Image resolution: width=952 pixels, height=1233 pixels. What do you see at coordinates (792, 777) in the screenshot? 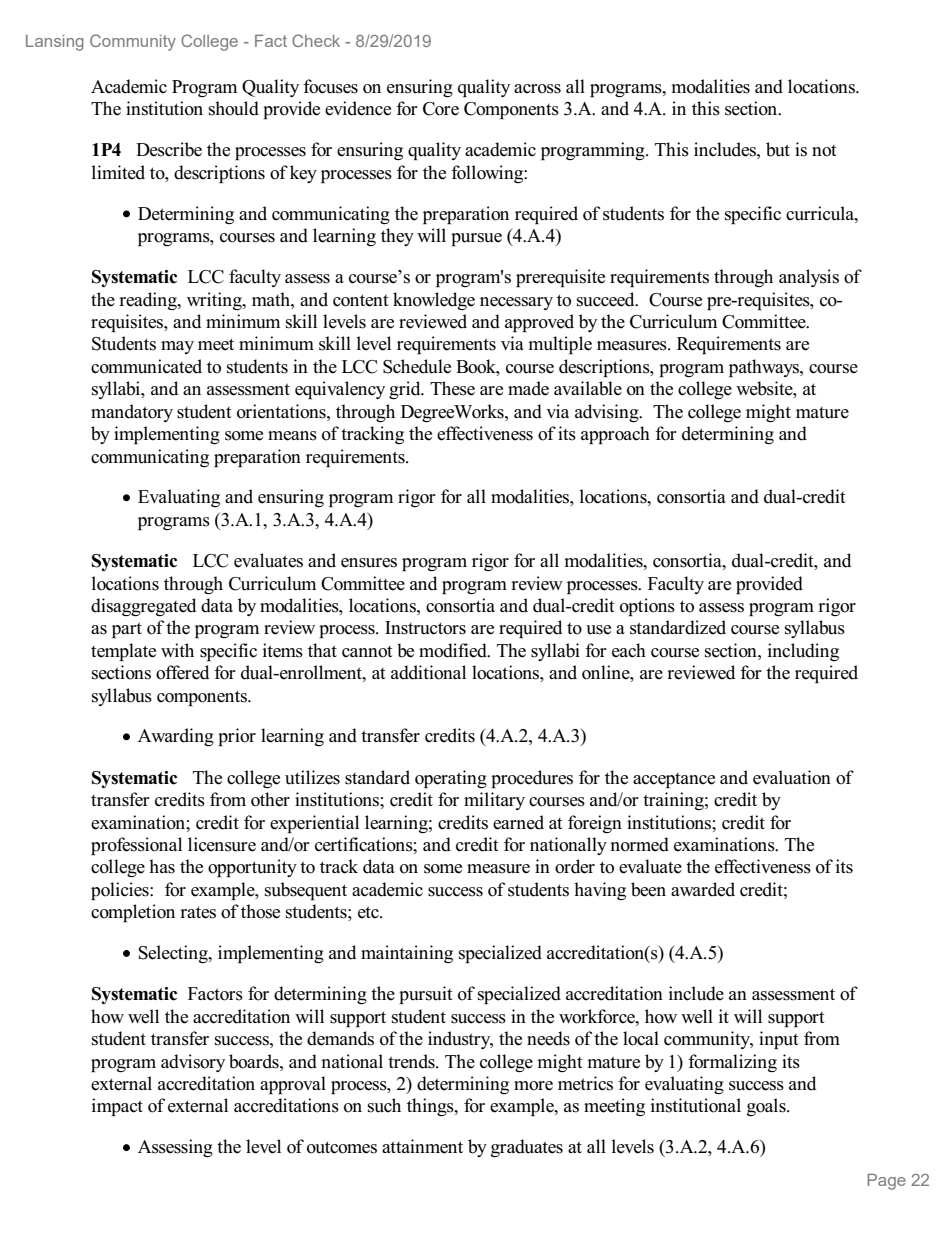
I see `evaluation` at bounding box center [792, 777].
